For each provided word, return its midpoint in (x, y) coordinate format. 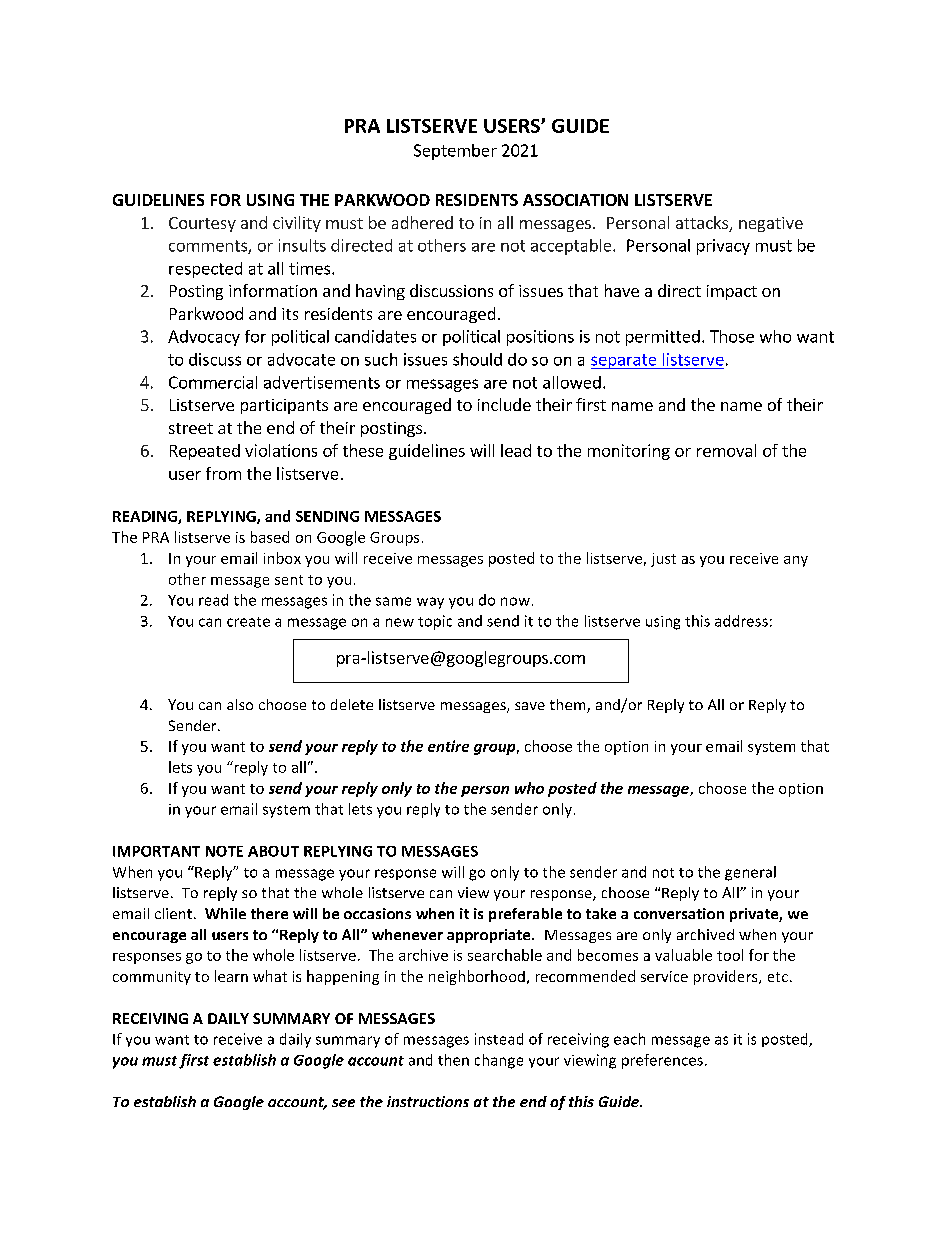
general (750, 873)
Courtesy (202, 224)
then (453, 1060)
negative (771, 224)
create (248, 622)
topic (435, 622)
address (741, 621)
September (455, 152)
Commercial (213, 382)
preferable (525, 915)
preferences (662, 1061)
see (343, 1103)
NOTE (224, 851)
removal (726, 450)
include (504, 404)
